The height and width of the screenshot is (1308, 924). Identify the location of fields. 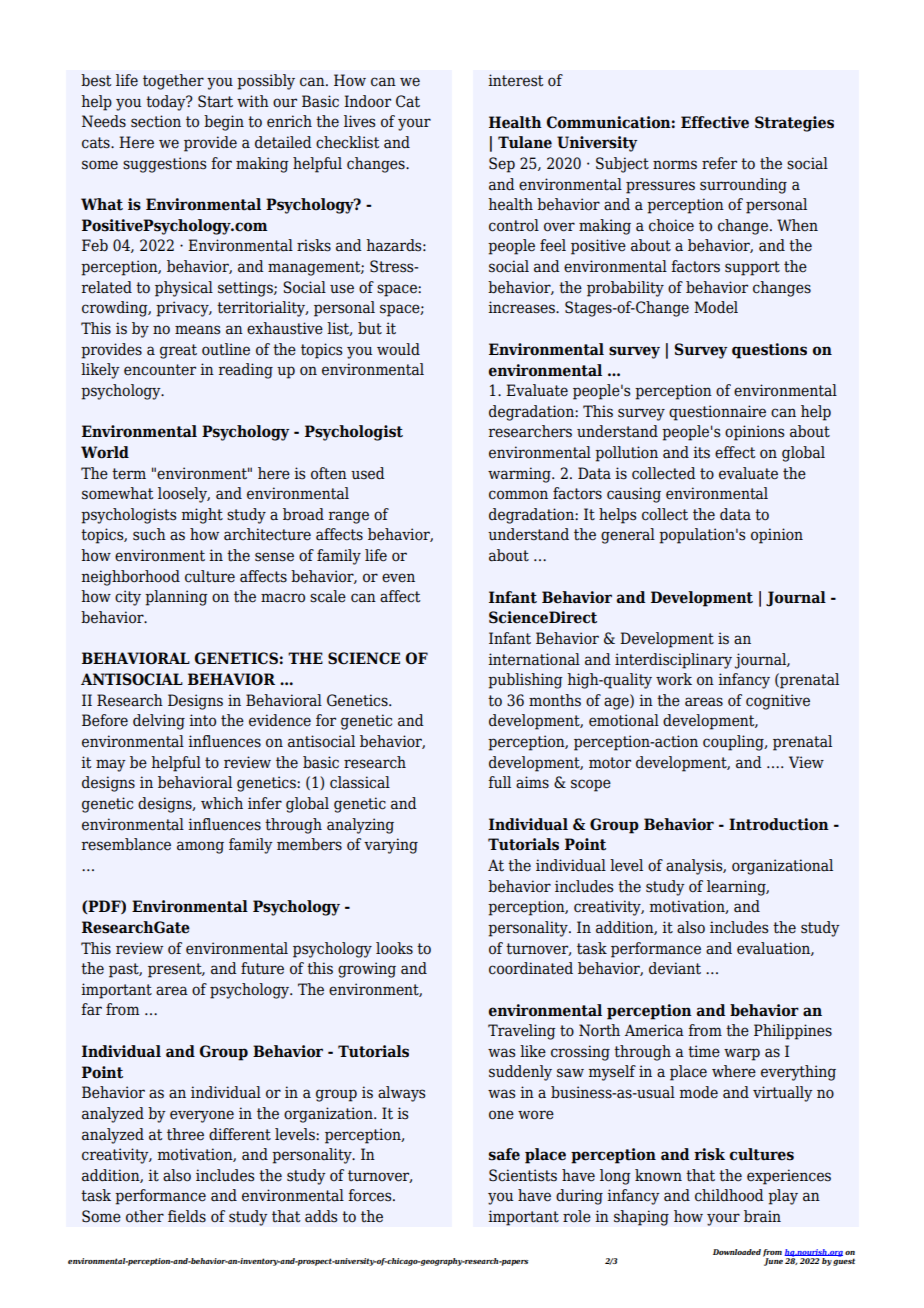
(187, 1216).
